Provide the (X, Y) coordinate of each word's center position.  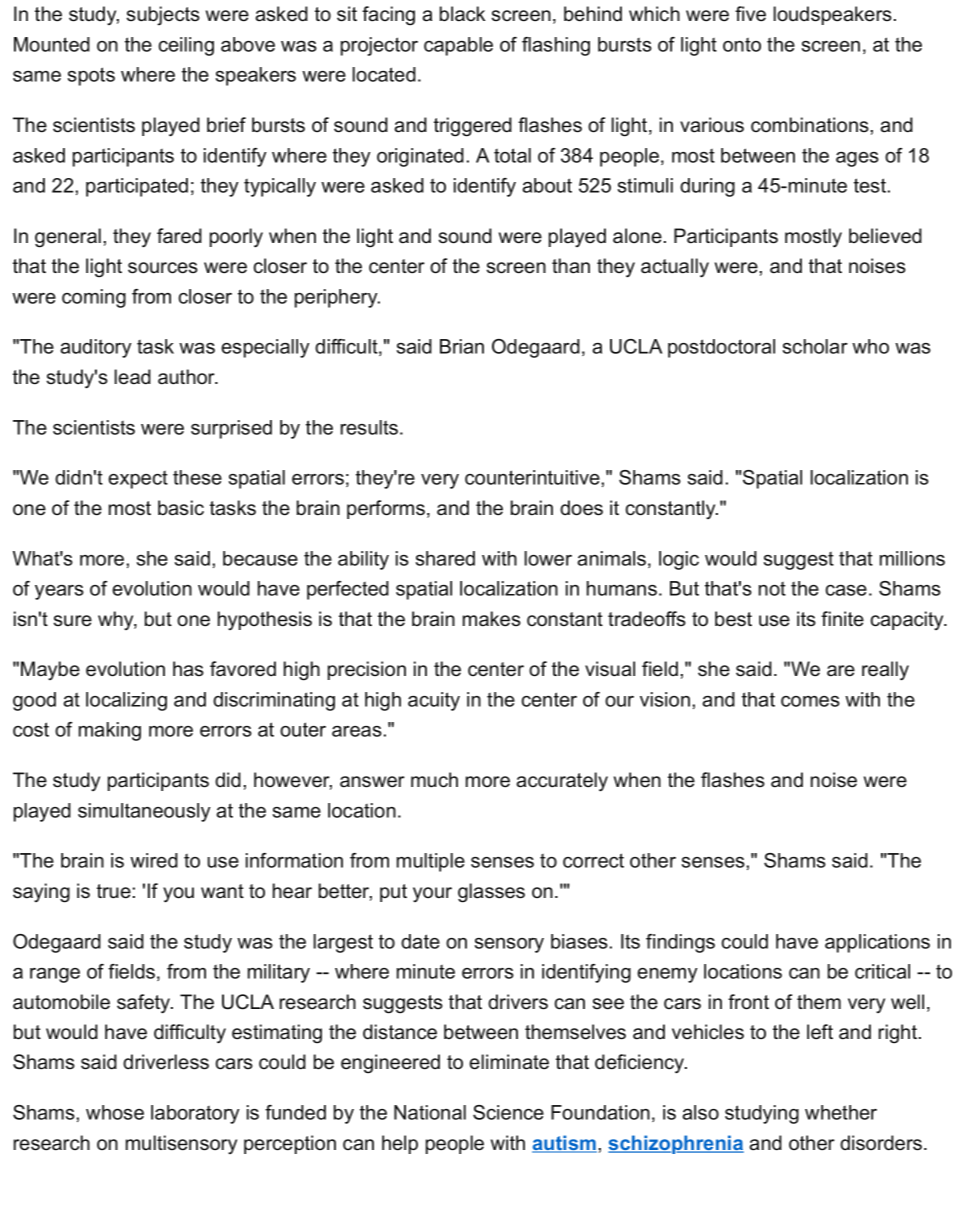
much (434, 780)
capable (458, 46)
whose (115, 1112)
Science (508, 1112)
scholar (815, 346)
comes (810, 701)
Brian (462, 346)
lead (132, 377)
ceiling (186, 46)
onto (742, 45)
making (110, 731)
